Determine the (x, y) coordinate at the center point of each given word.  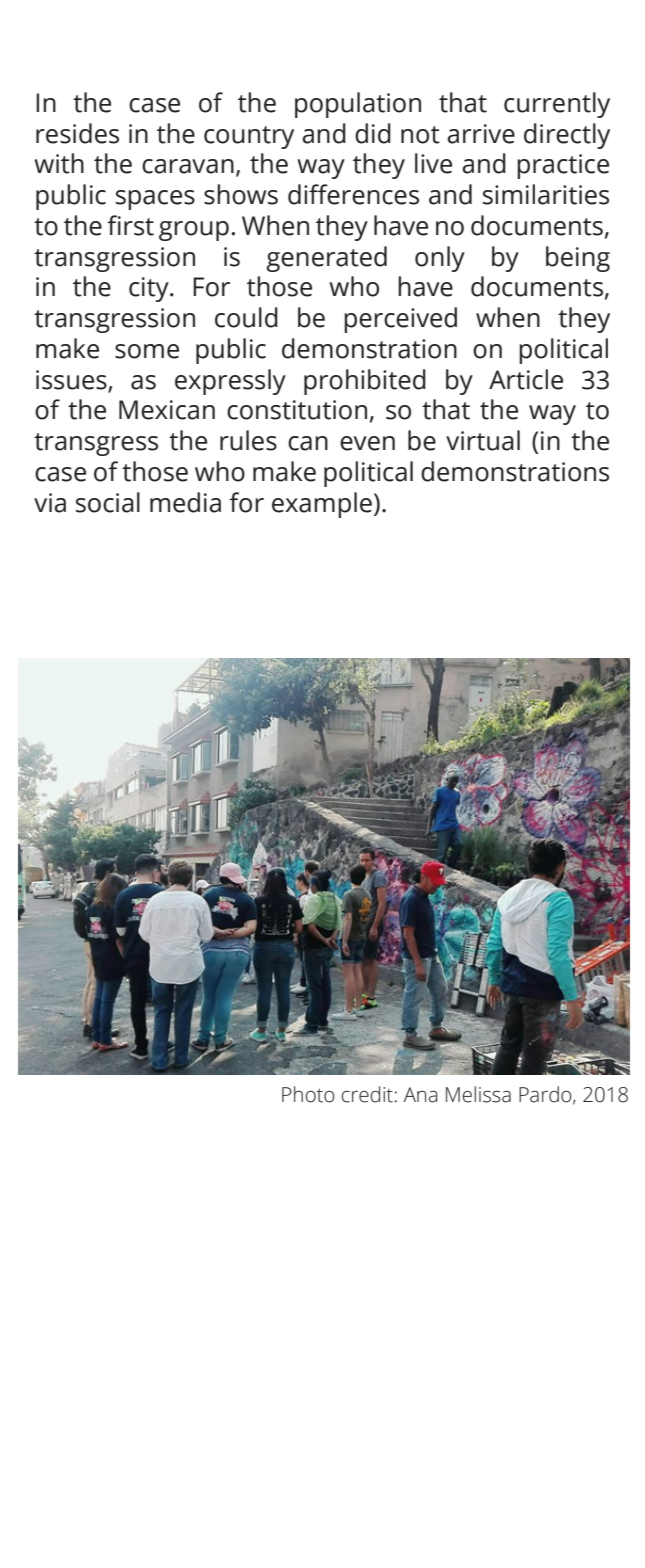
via (50, 503)
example (322, 505)
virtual (483, 440)
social (108, 502)
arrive (481, 134)
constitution (297, 410)
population (358, 105)
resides (77, 133)
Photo (308, 1094)
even (367, 443)
